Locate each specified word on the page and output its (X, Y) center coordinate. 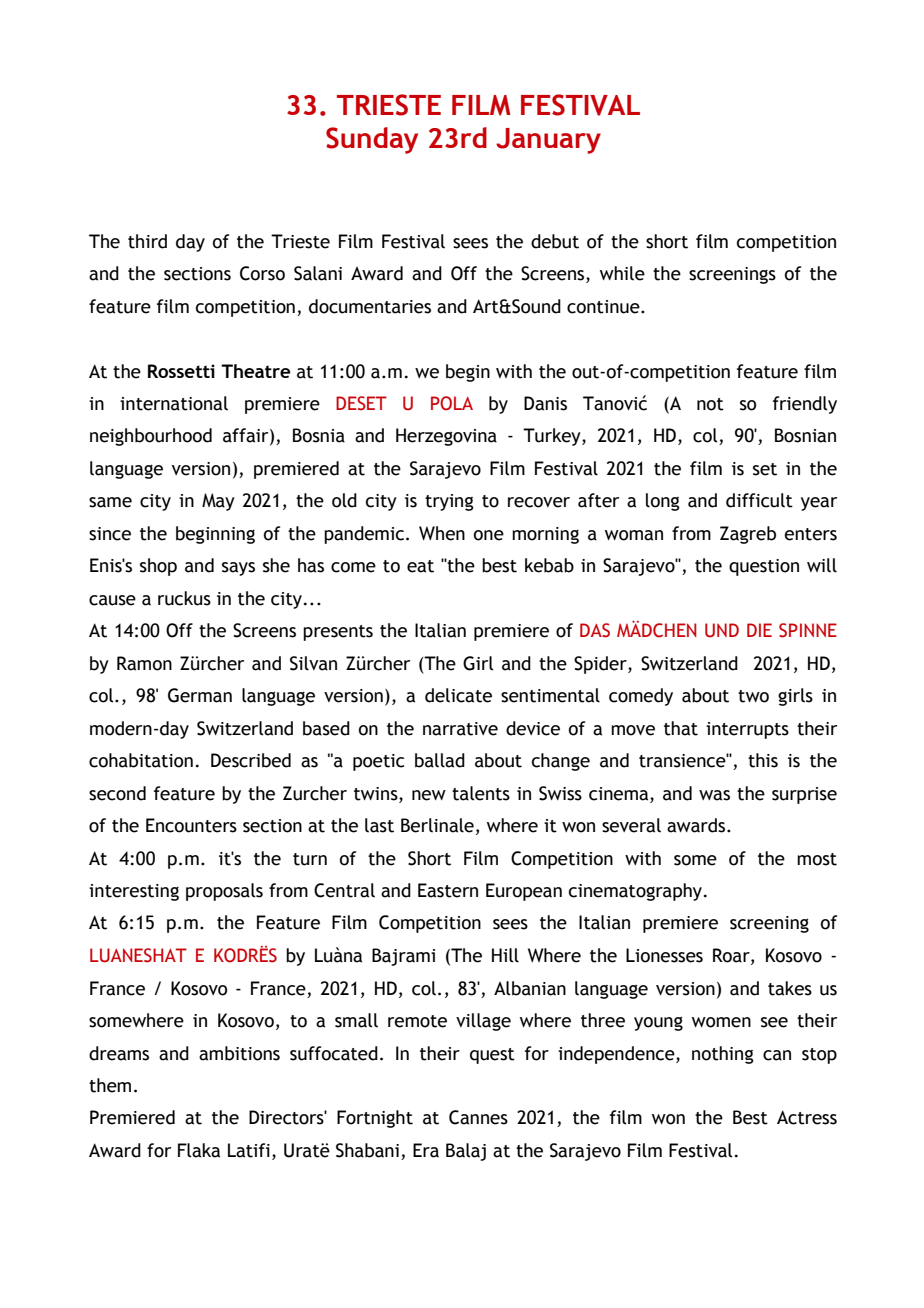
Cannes (478, 1117)
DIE (759, 630)
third (147, 241)
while (622, 273)
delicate (458, 695)
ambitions (239, 1053)
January (548, 141)
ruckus (184, 598)
